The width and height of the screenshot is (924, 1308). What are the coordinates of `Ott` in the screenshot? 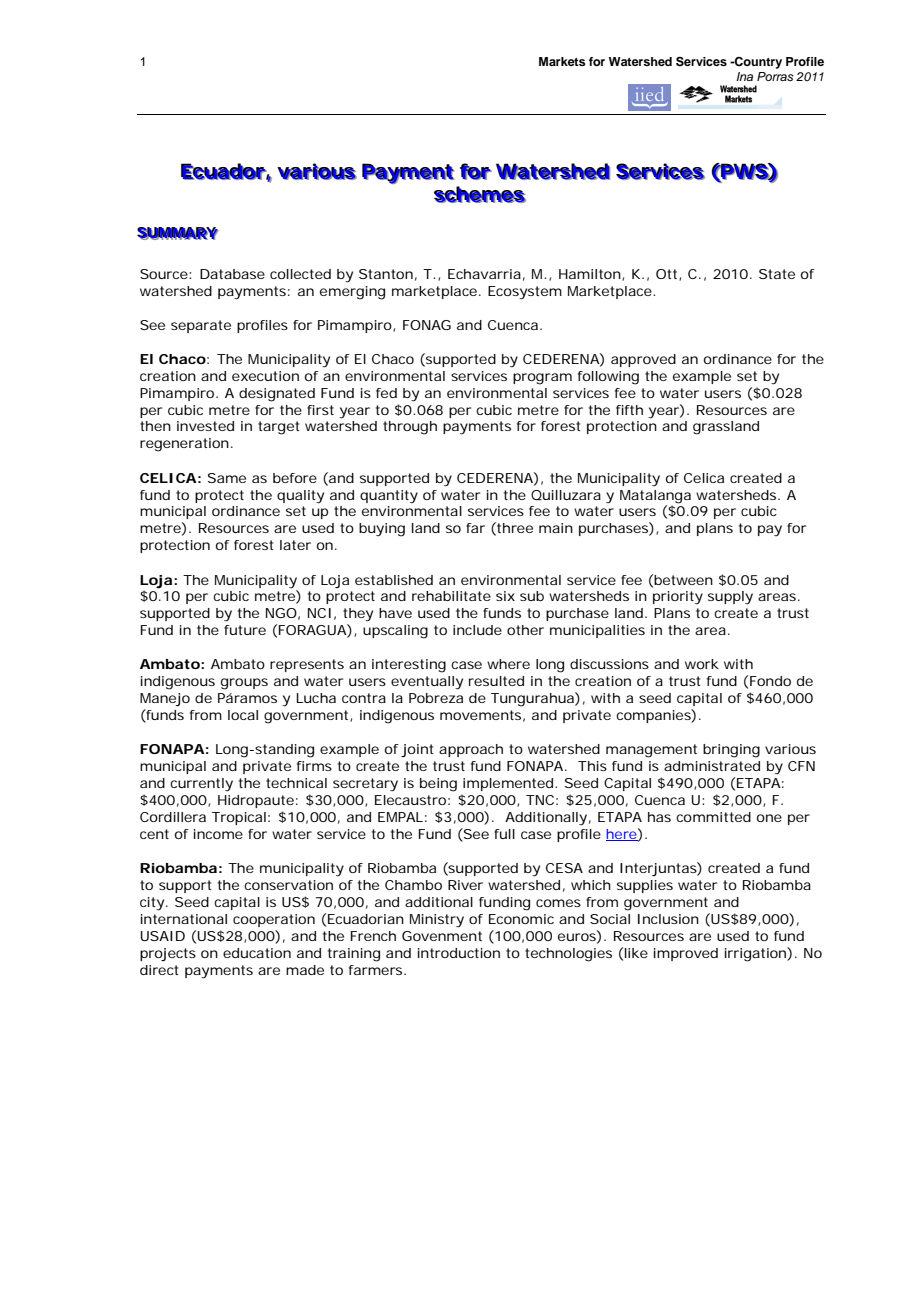 It's located at (668, 275).
